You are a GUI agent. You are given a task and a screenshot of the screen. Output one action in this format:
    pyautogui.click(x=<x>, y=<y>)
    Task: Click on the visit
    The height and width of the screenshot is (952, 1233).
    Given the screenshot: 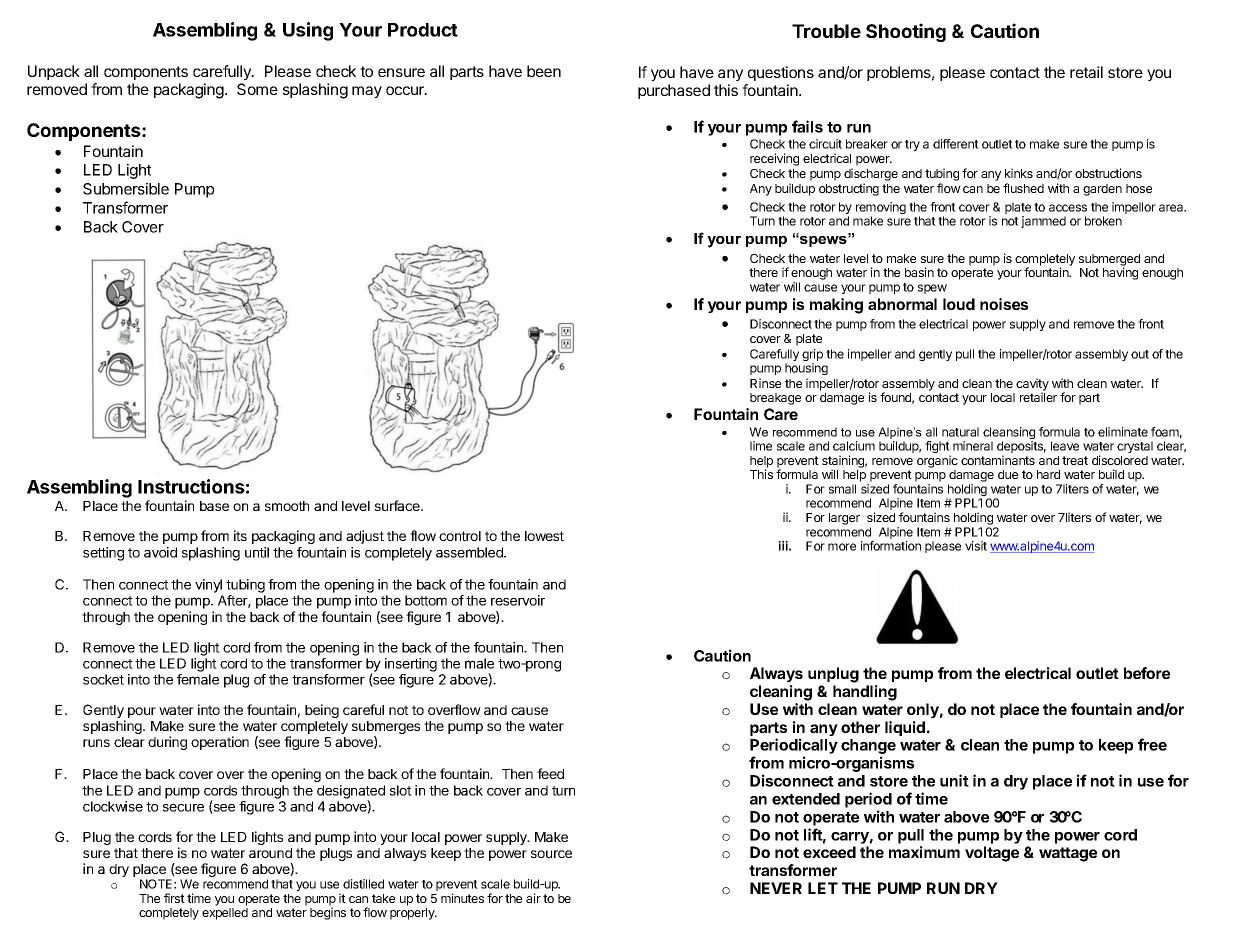 What is the action you would take?
    pyautogui.click(x=976, y=546)
